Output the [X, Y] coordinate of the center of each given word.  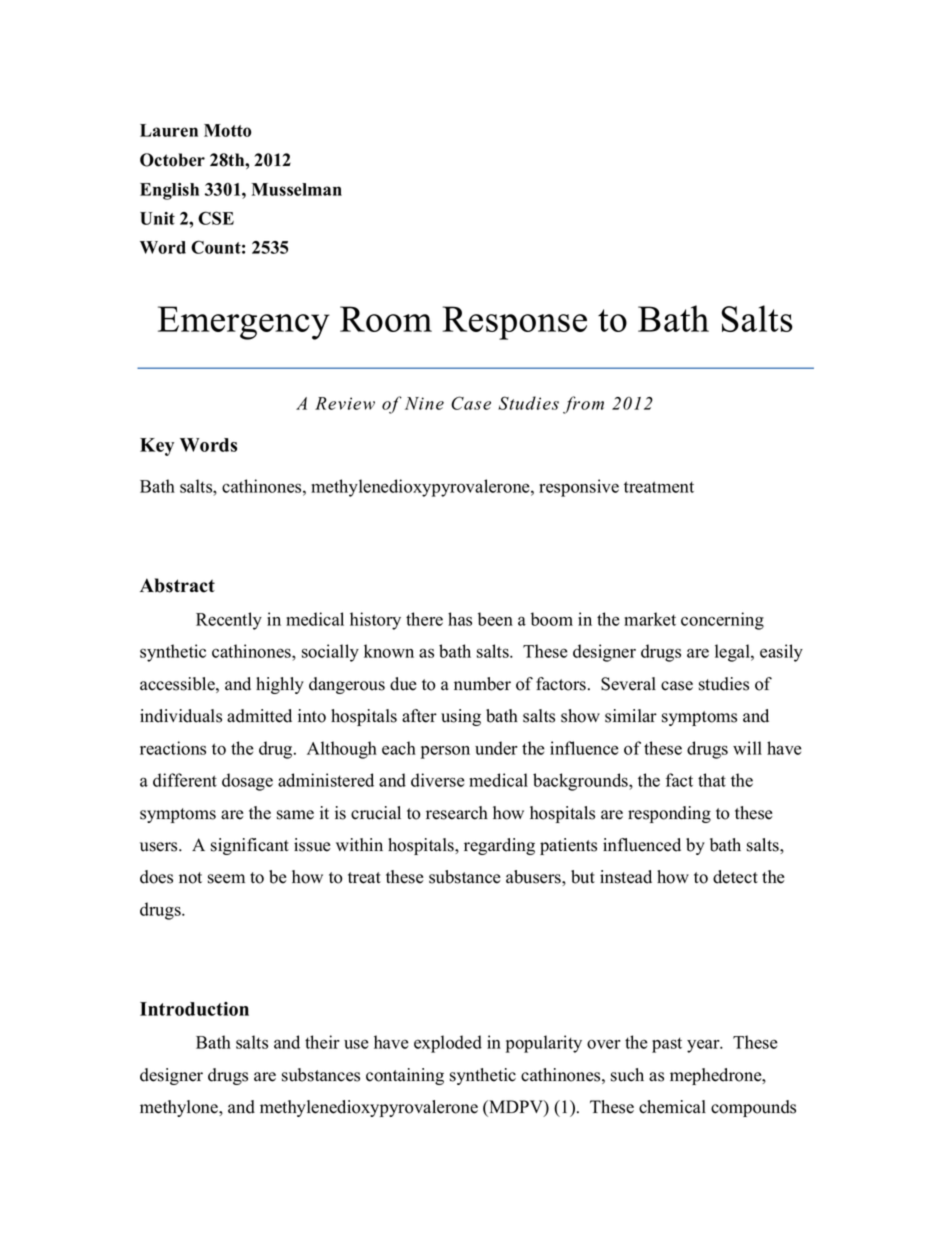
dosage [247, 782]
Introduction [194, 1009]
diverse [438, 780]
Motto [228, 130]
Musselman [296, 189]
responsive [579, 488]
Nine [424, 403]
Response [515, 323]
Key [157, 447]
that [712, 780]
